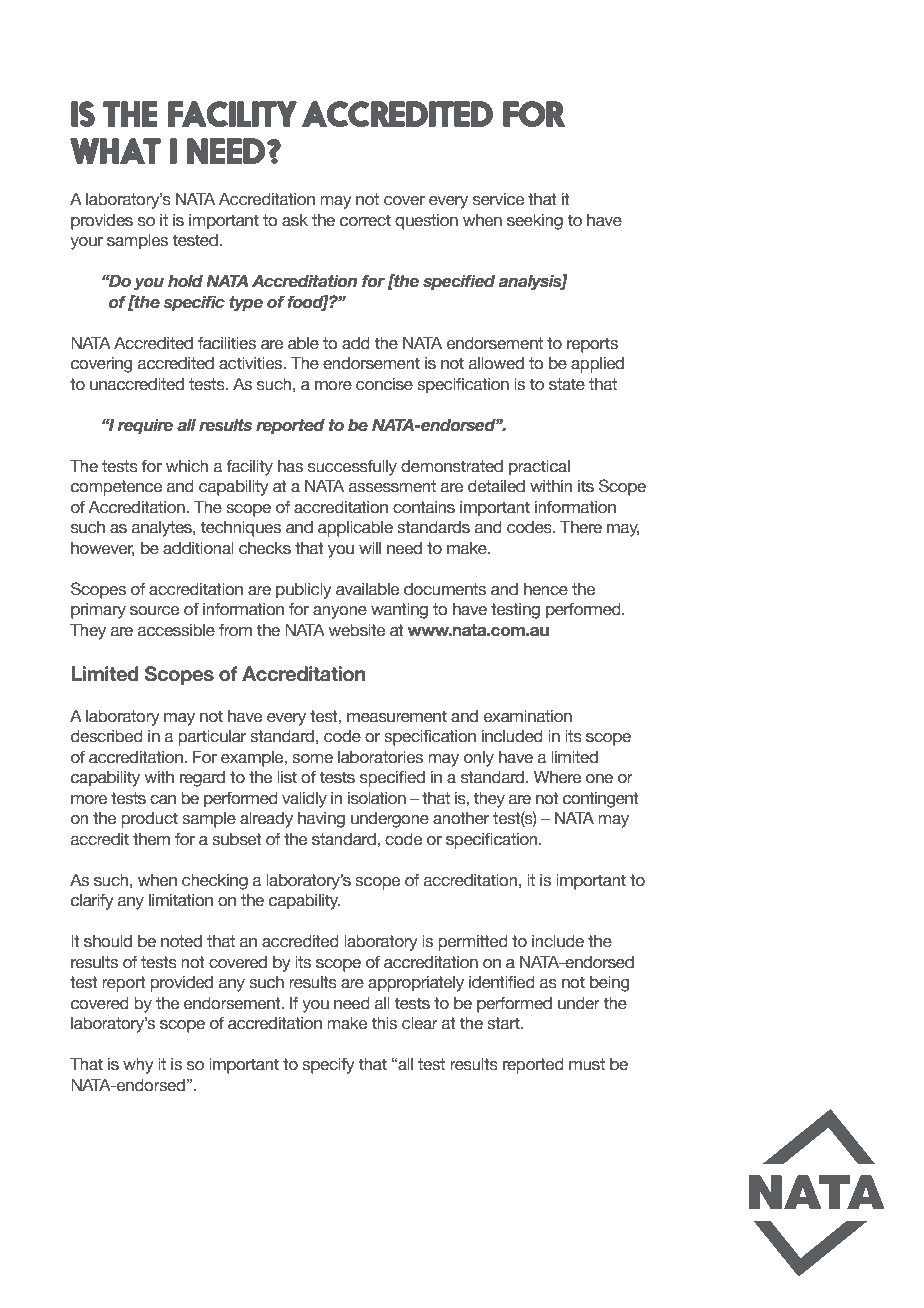  I want to click on seeking, so click(535, 221).
